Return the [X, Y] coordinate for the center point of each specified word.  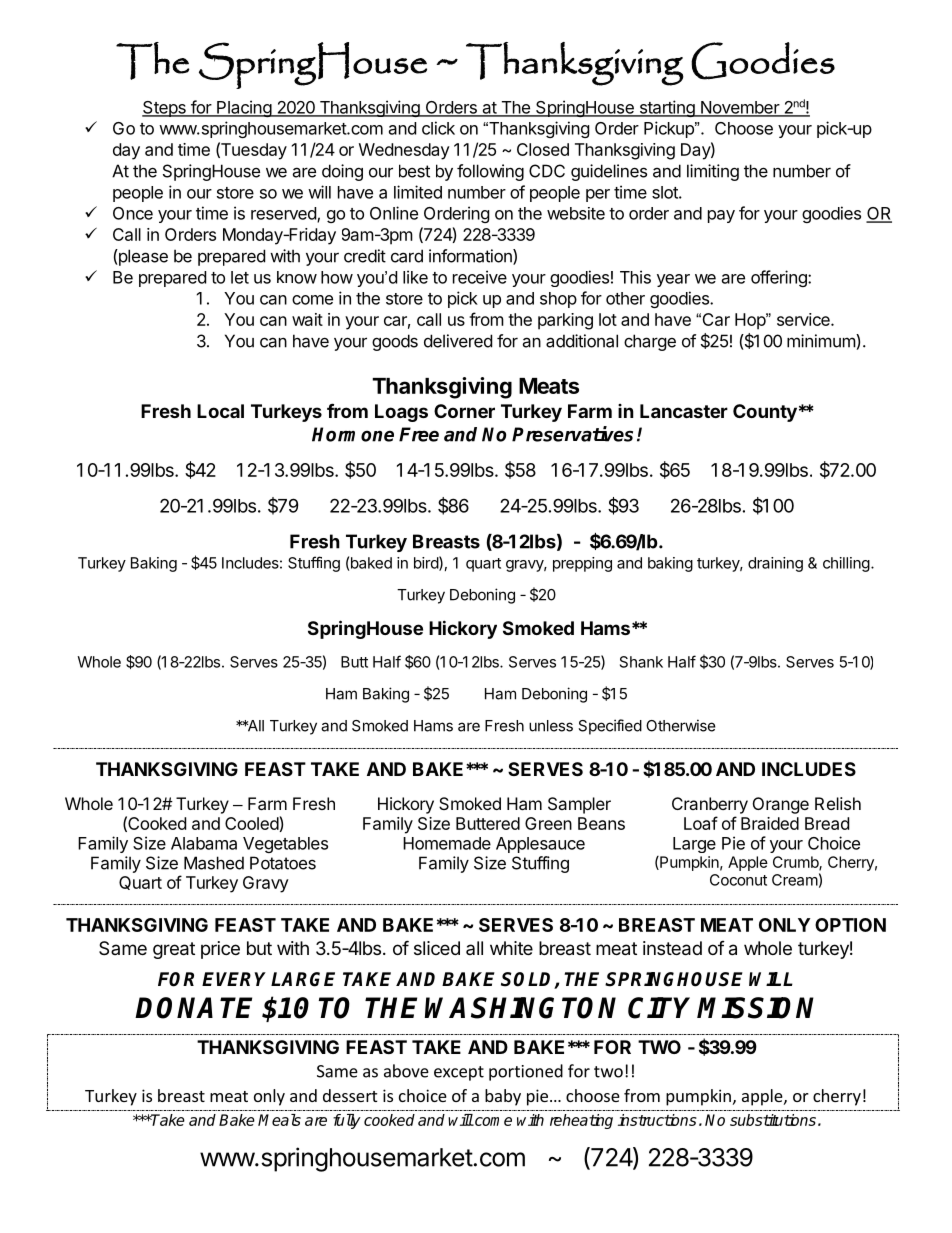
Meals [279, 1120]
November [740, 108]
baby [503, 1097]
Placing [244, 108]
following [490, 172]
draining [775, 564]
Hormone [353, 434]
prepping [582, 564]
